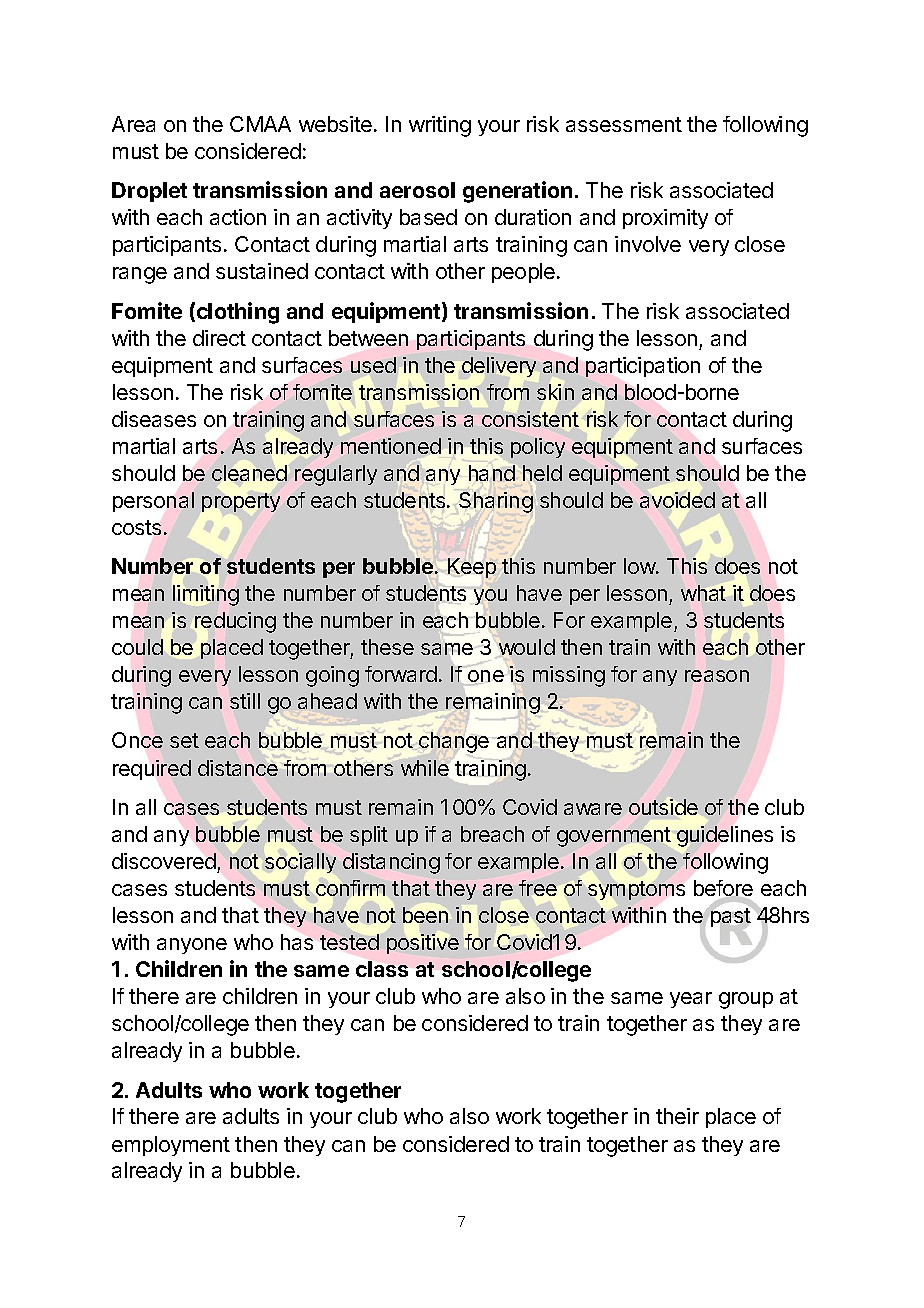  Describe the element at coordinates (149, 192) in the document. I see `Droplet` at that location.
